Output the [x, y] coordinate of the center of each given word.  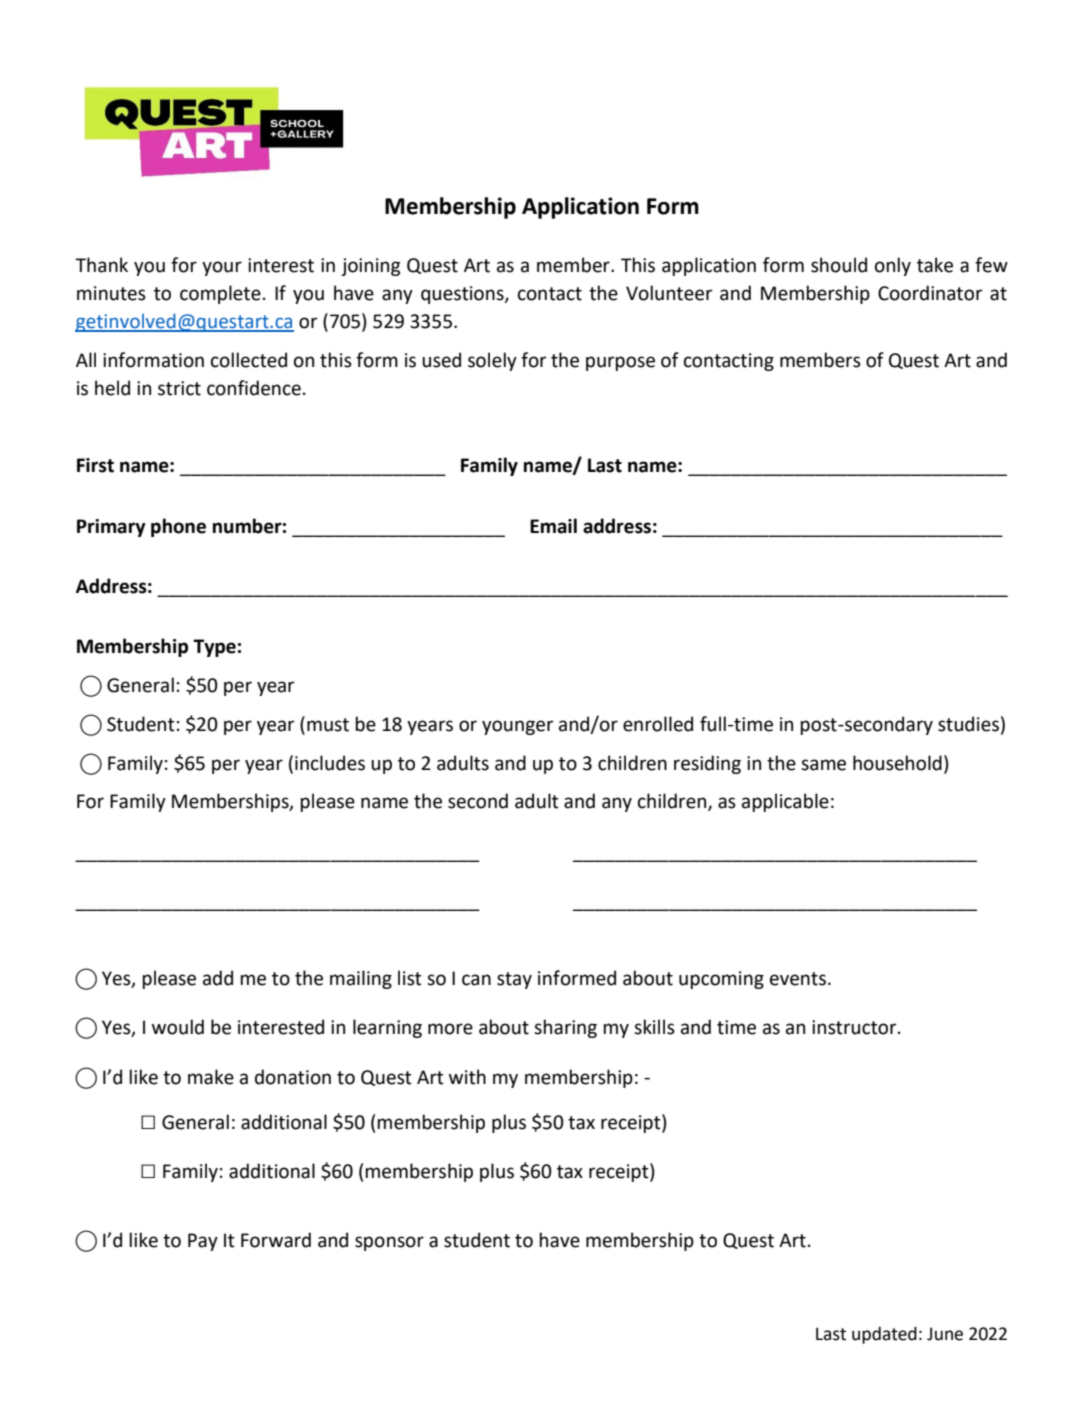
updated [884, 1335]
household [897, 763]
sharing [565, 1028]
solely [492, 361]
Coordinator [930, 293]
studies [968, 724]
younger [517, 727]
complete [220, 294]
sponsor [389, 1243]
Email [553, 526]
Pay [203, 1242]
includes [330, 763]
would [178, 1027]
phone [178, 527]
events [798, 979]
